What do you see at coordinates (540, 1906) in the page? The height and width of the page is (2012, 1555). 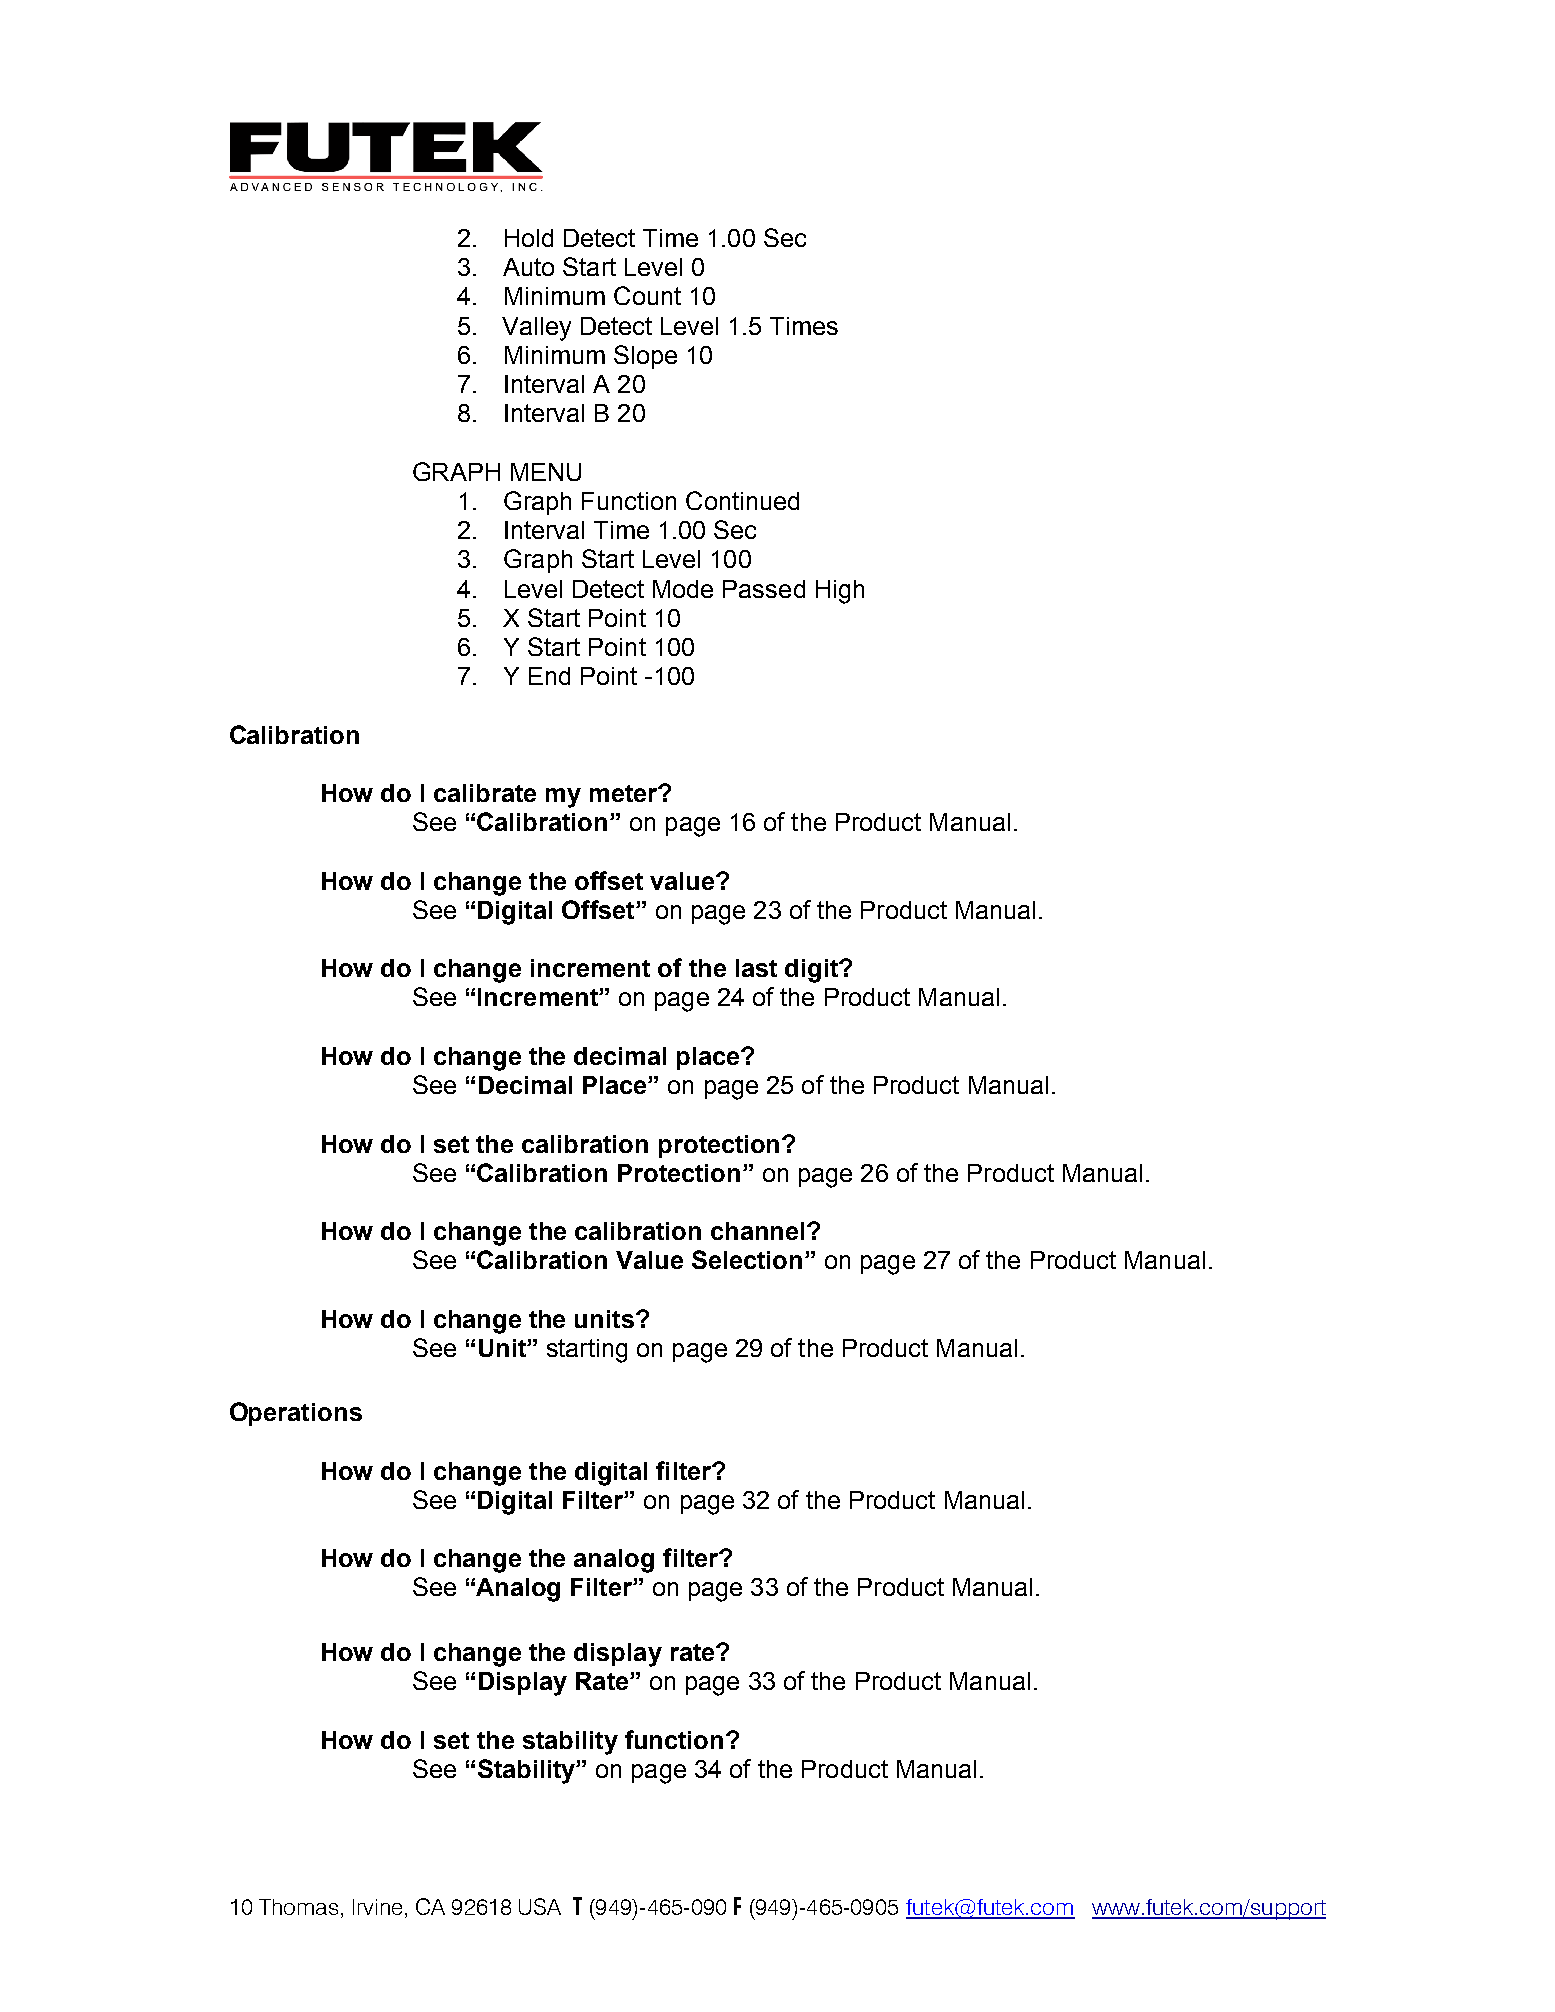 I see `USA` at bounding box center [540, 1906].
